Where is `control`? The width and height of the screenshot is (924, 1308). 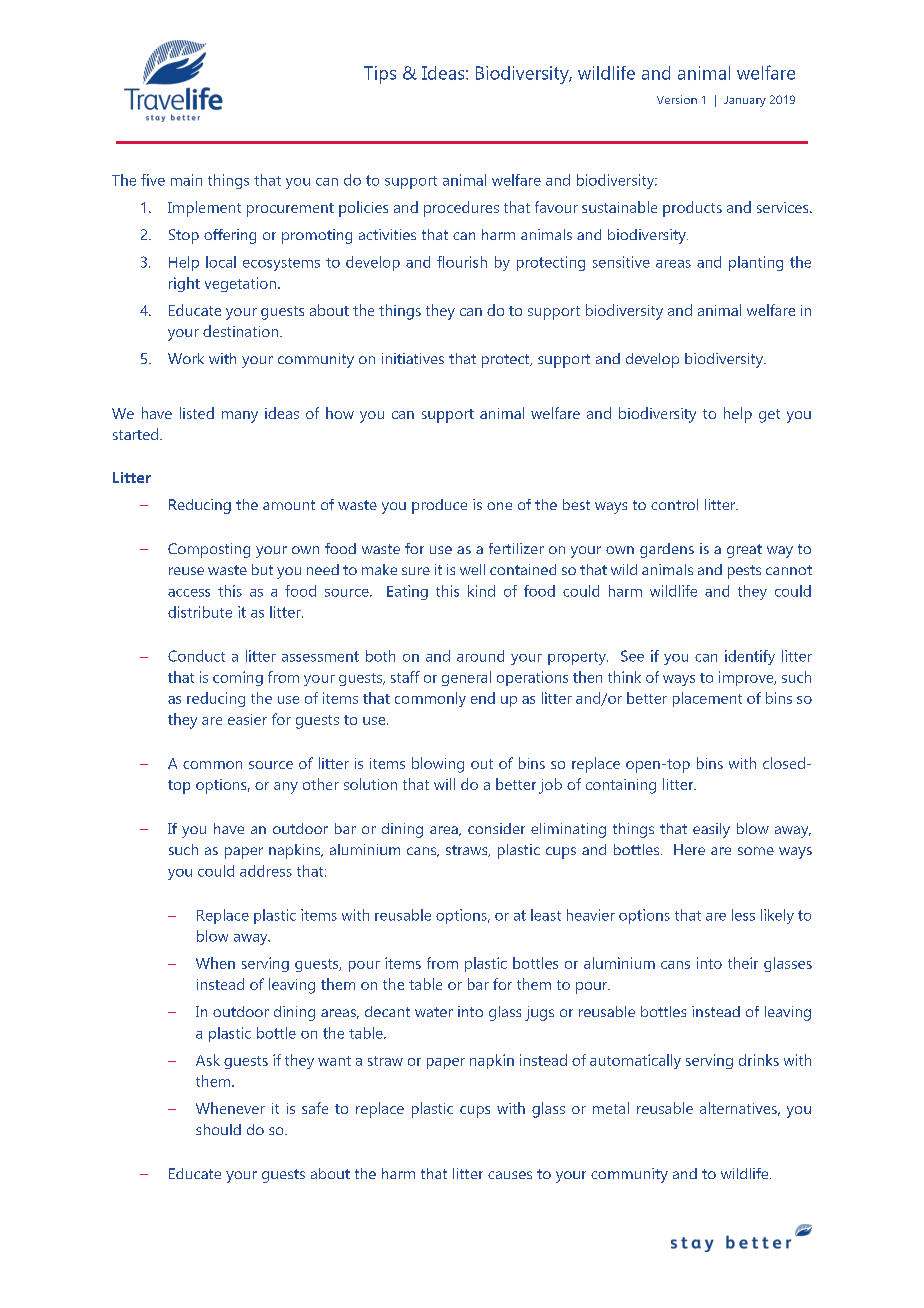 control is located at coordinates (674, 504).
